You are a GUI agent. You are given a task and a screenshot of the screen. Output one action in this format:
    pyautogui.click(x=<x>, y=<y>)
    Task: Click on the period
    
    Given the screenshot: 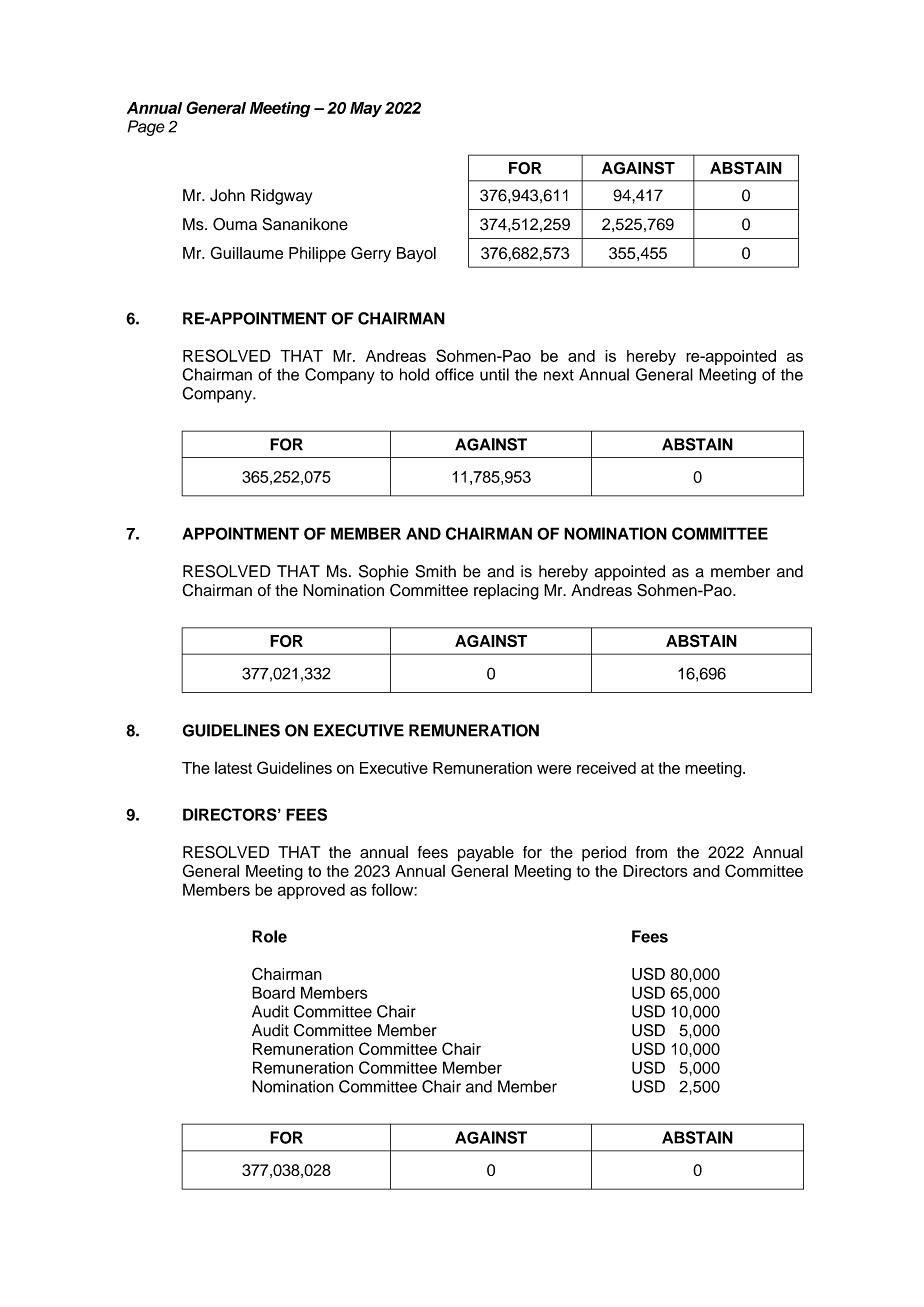 What is the action you would take?
    pyautogui.click(x=604, y=854)
